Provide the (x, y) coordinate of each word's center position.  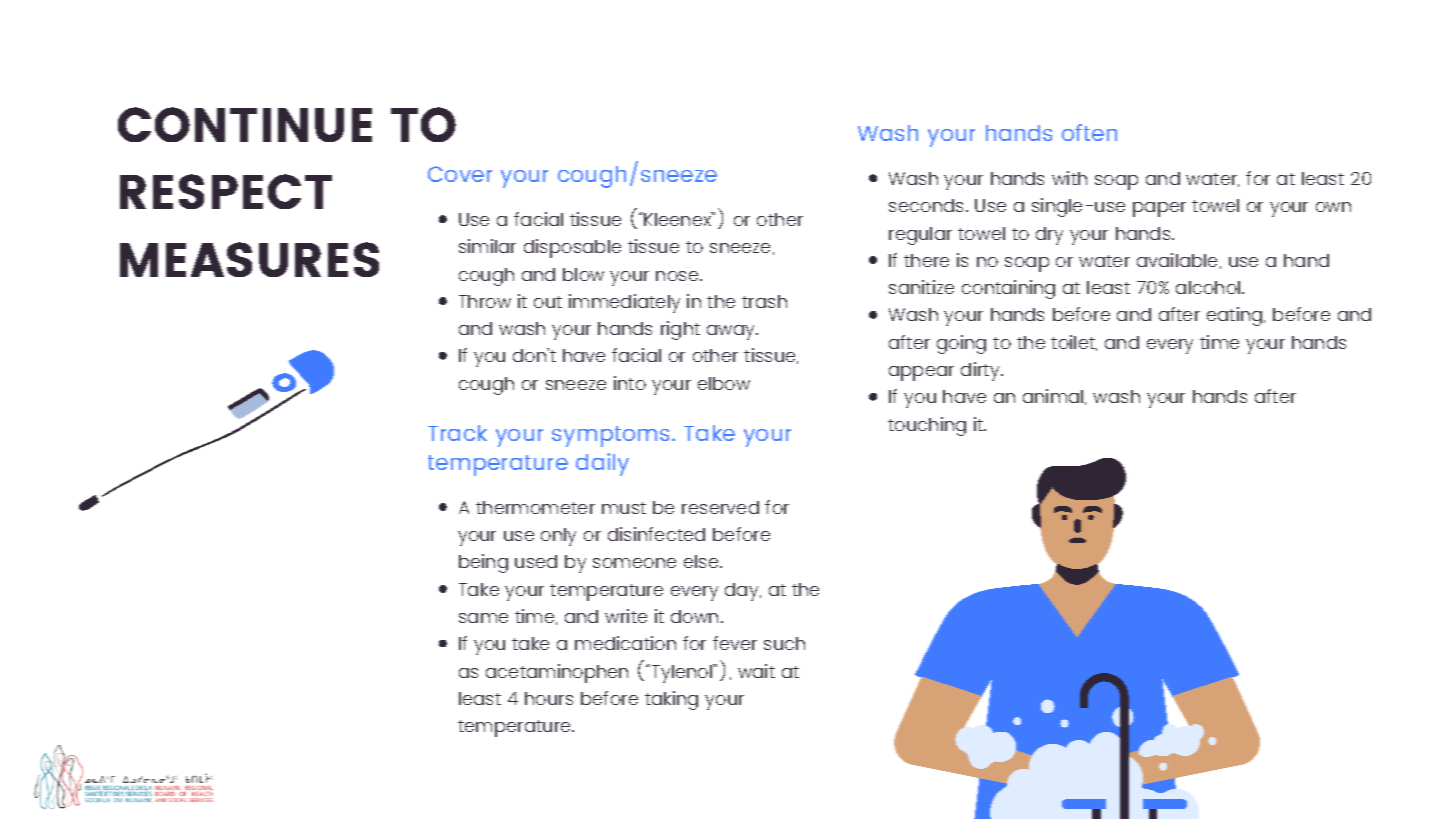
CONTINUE (245, 124)
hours (549, 698)
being (483, 563)
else (702, 561)
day (743, 592)
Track (457, 433)
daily (602, 464)
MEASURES (249, 259)
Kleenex (678, 219)
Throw (485, 301)
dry (1049, 236)
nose (678, 276)
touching (927, 426)
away (732, 332)
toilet (1074, 343)
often (1089, 132)
